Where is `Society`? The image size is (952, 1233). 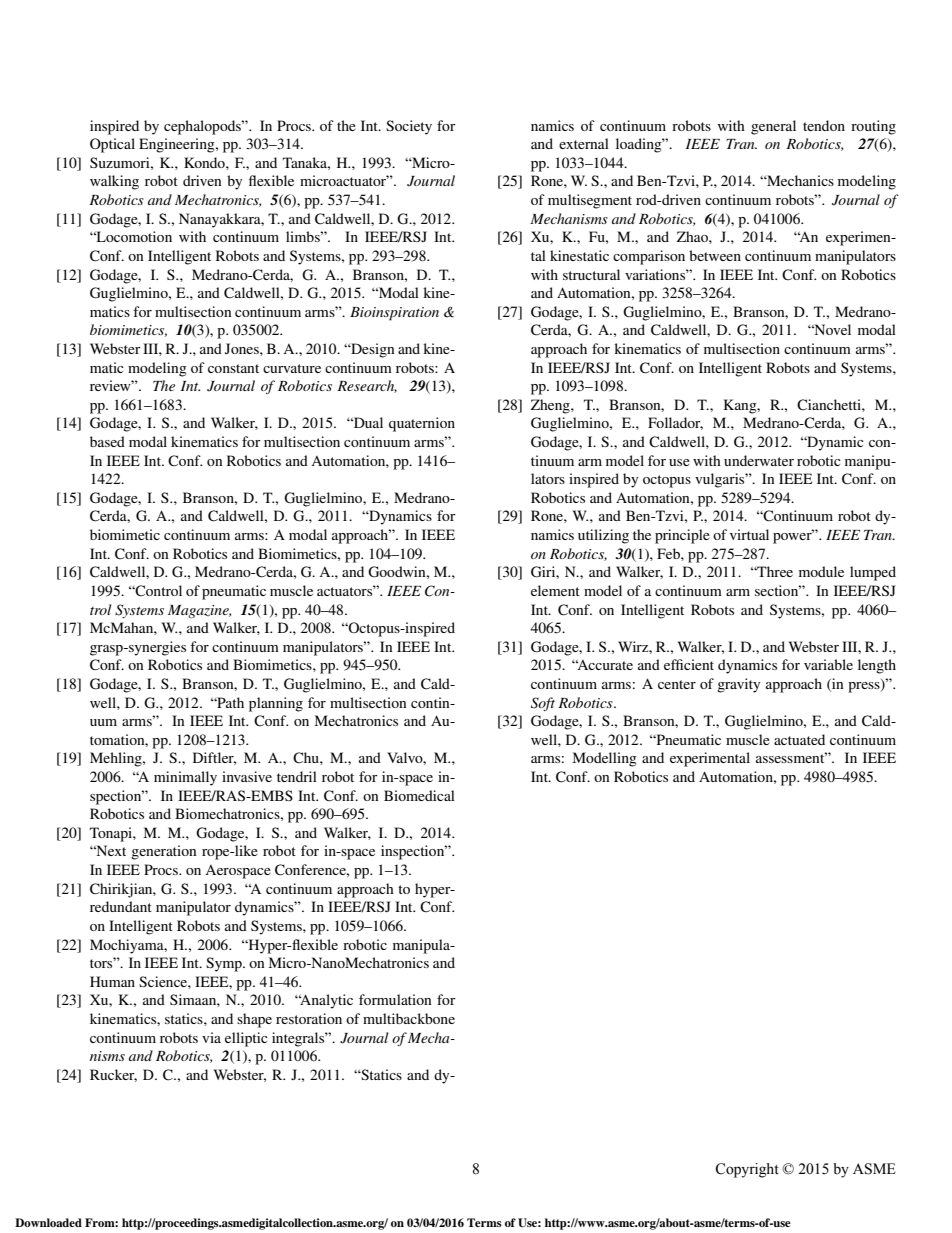 Society is located at coordinates (409, 127).
